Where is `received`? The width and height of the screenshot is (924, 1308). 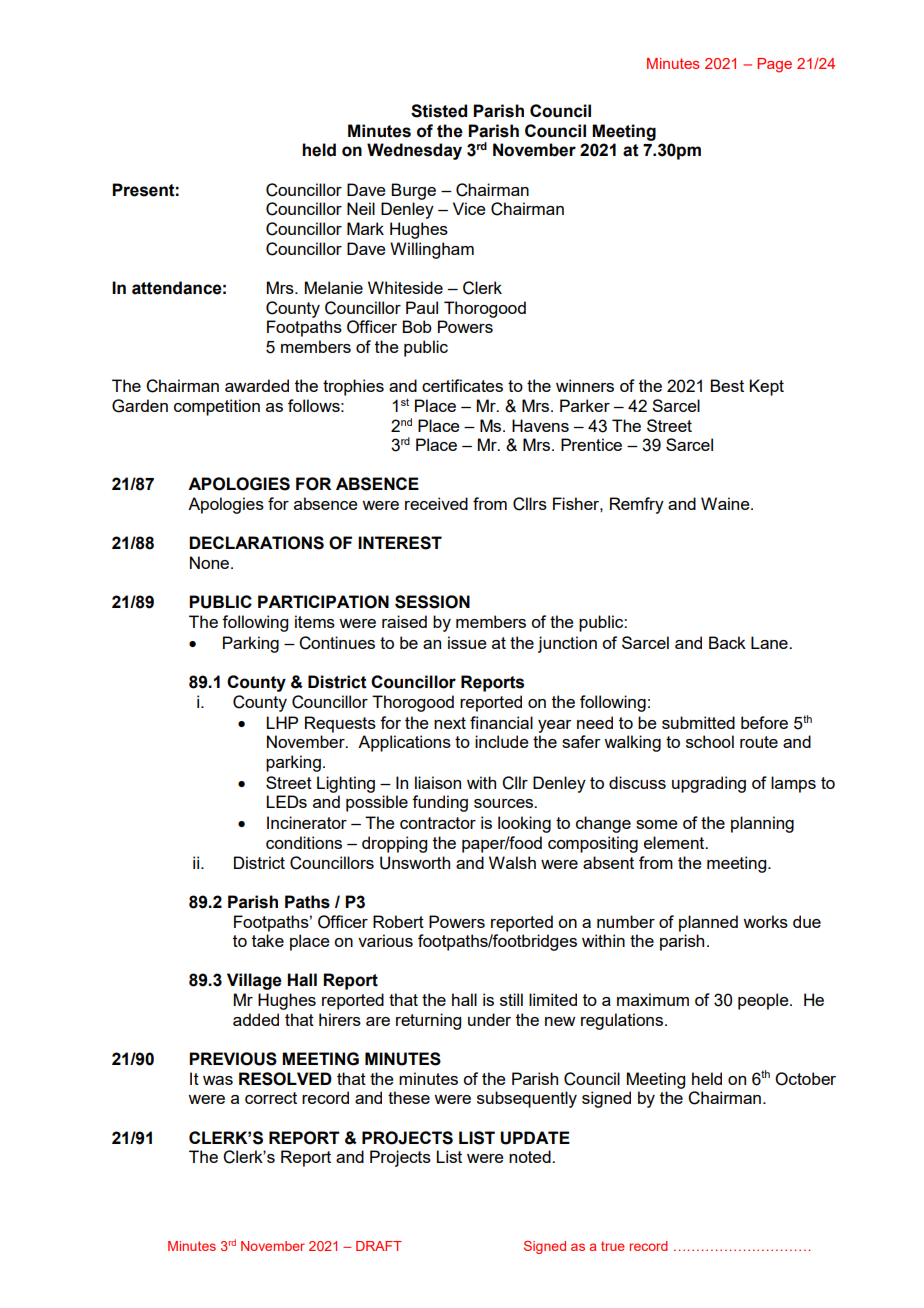
received is located at coordinates (436, 503).
